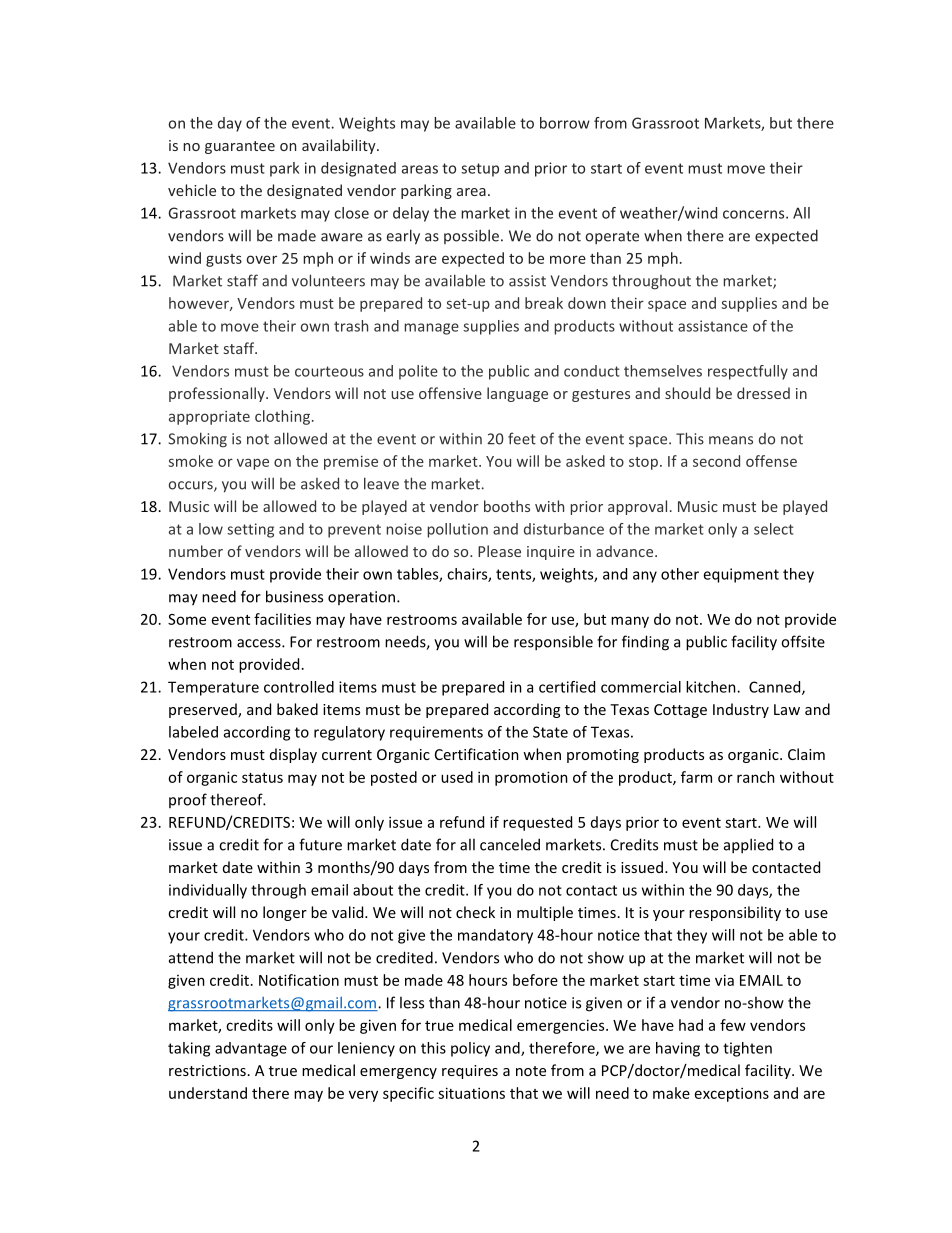 The image size is (952, 1233). What do you see at coordinates (741, 575) in the image?
I see `equipment` at bounding box center [741, 575].
